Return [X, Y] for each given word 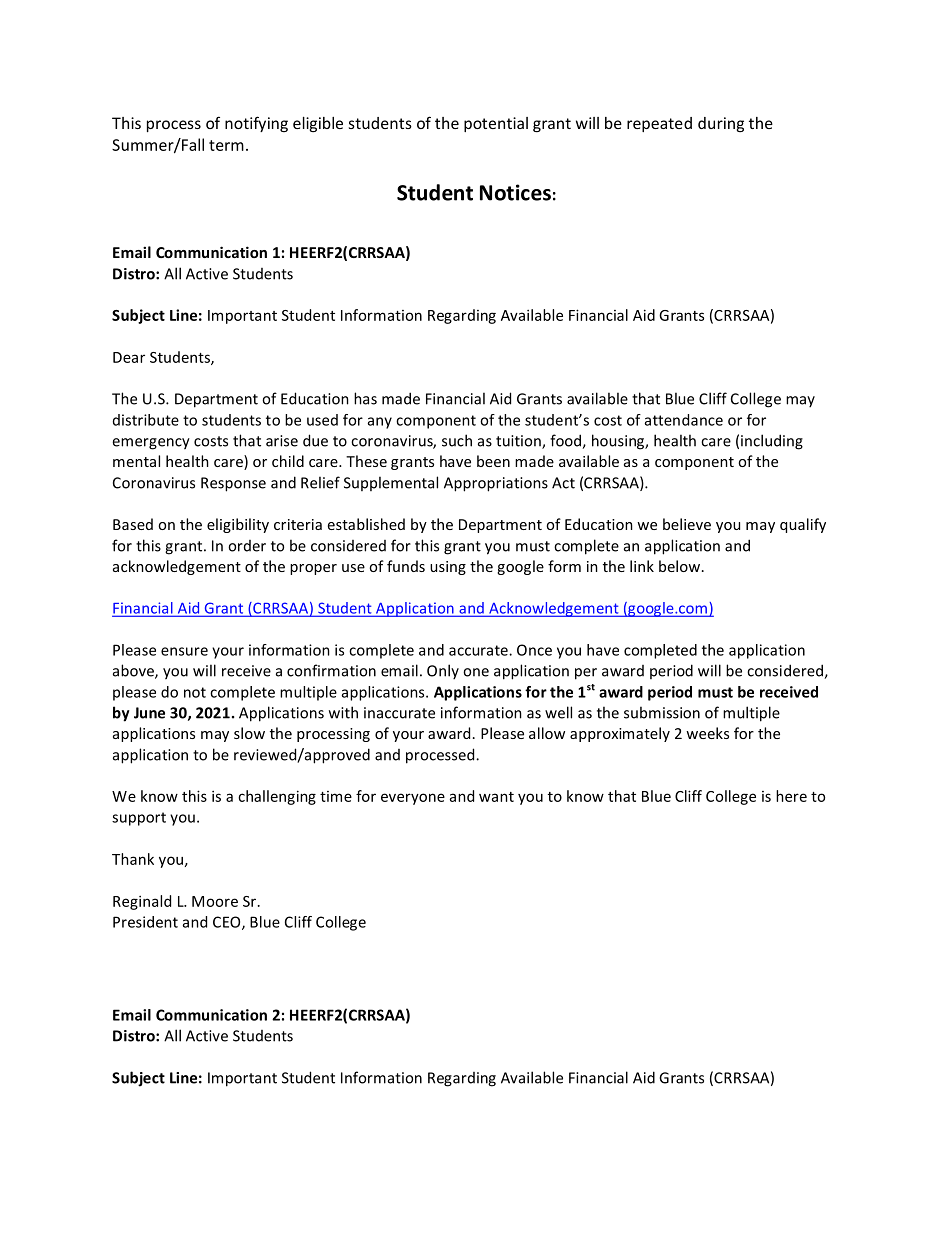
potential [496, 124]
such [457, 440]
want [496, 797]
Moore [215, 901]
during [721, 124]
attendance [684, 420]
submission [662, 712]
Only [443, 671]
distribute [146, 420]
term [226, 145]
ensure [184, 651]
